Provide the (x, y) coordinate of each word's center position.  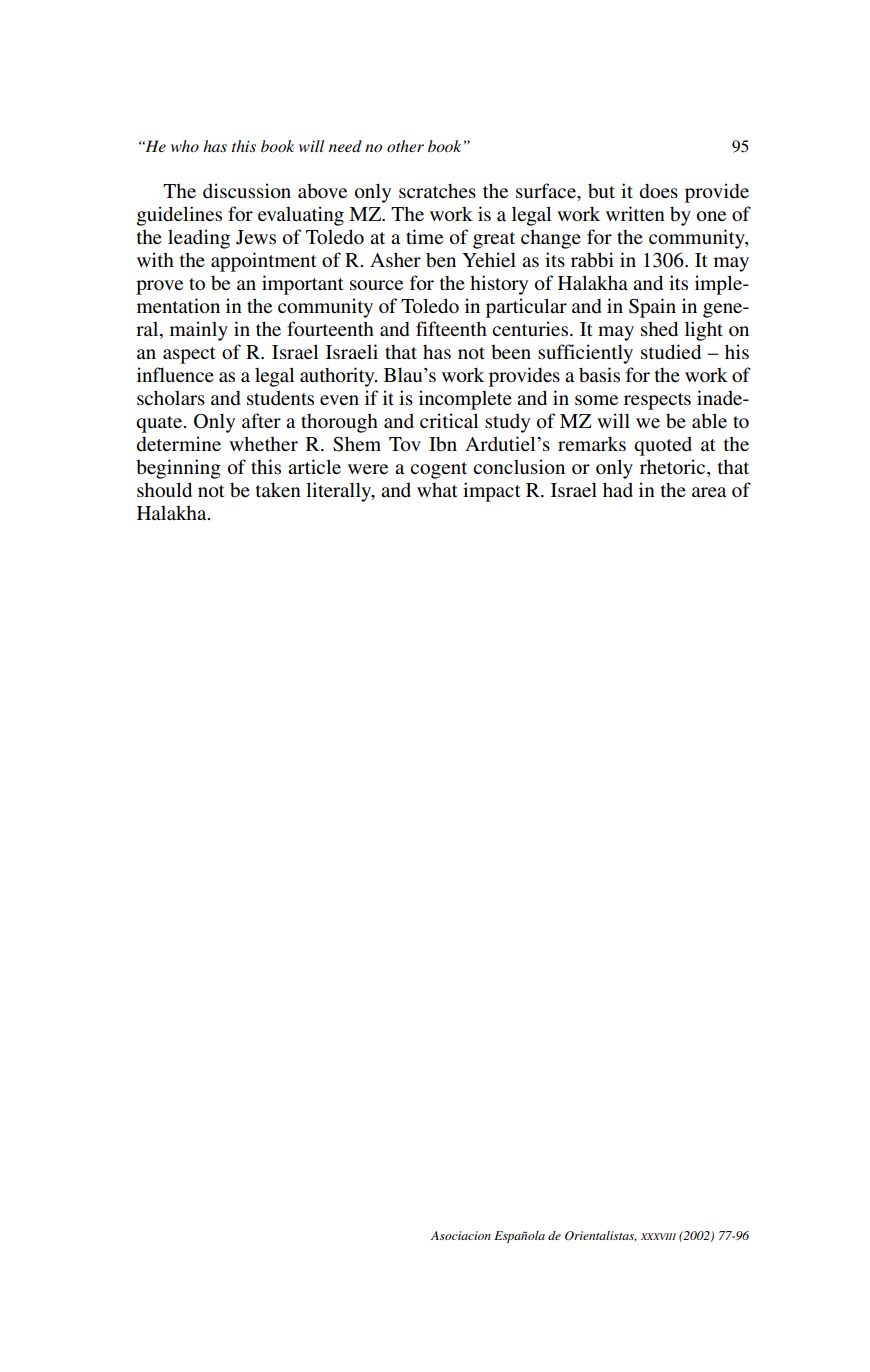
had (618, 489)
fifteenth (451, 328)
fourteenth (330, 328)
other (405, 146)
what (437, 490)
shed (659, 329)
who (185, 146)
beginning (178, 469)
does (659, 190)
